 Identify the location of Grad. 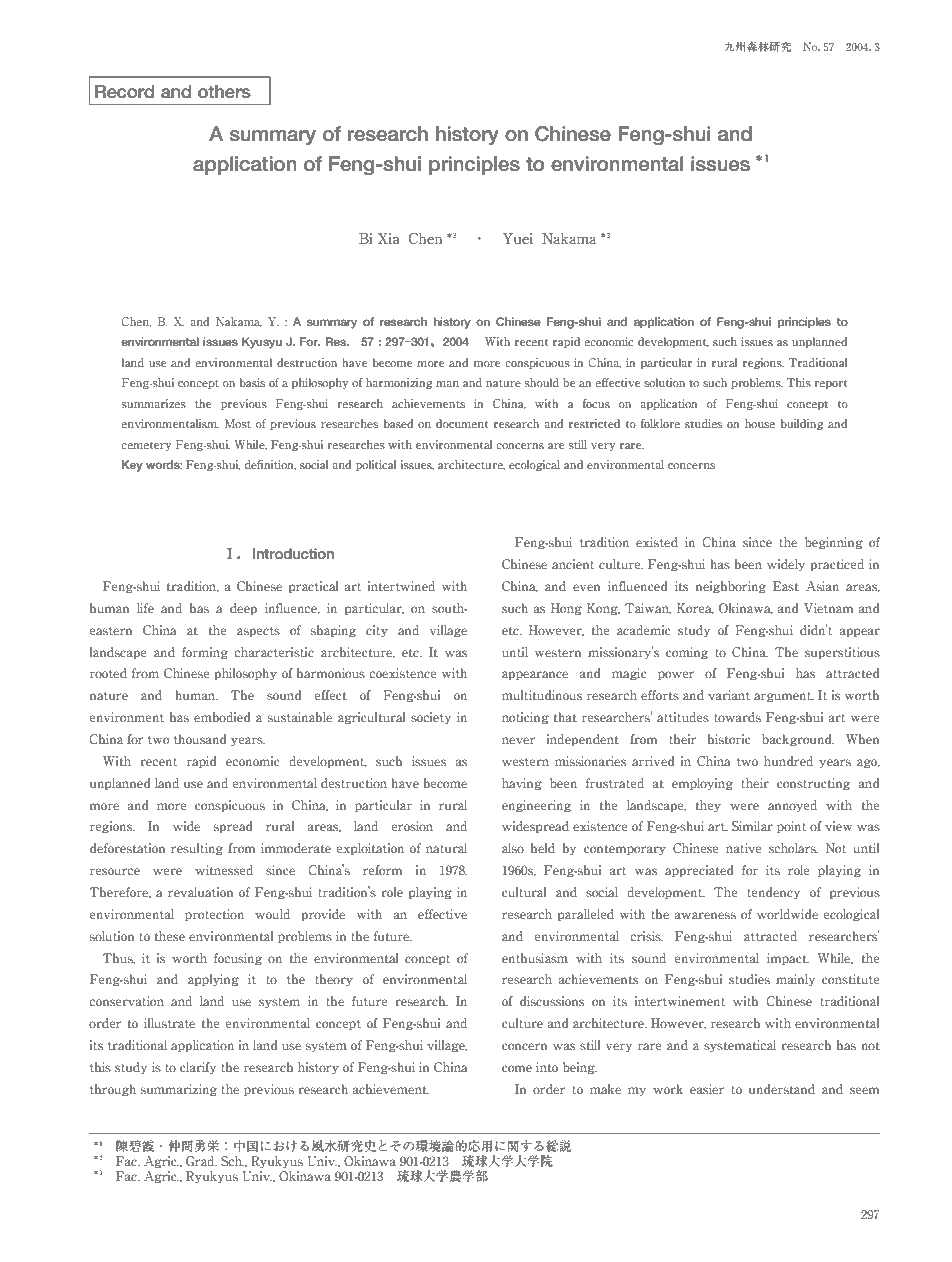
(201, 1161).
